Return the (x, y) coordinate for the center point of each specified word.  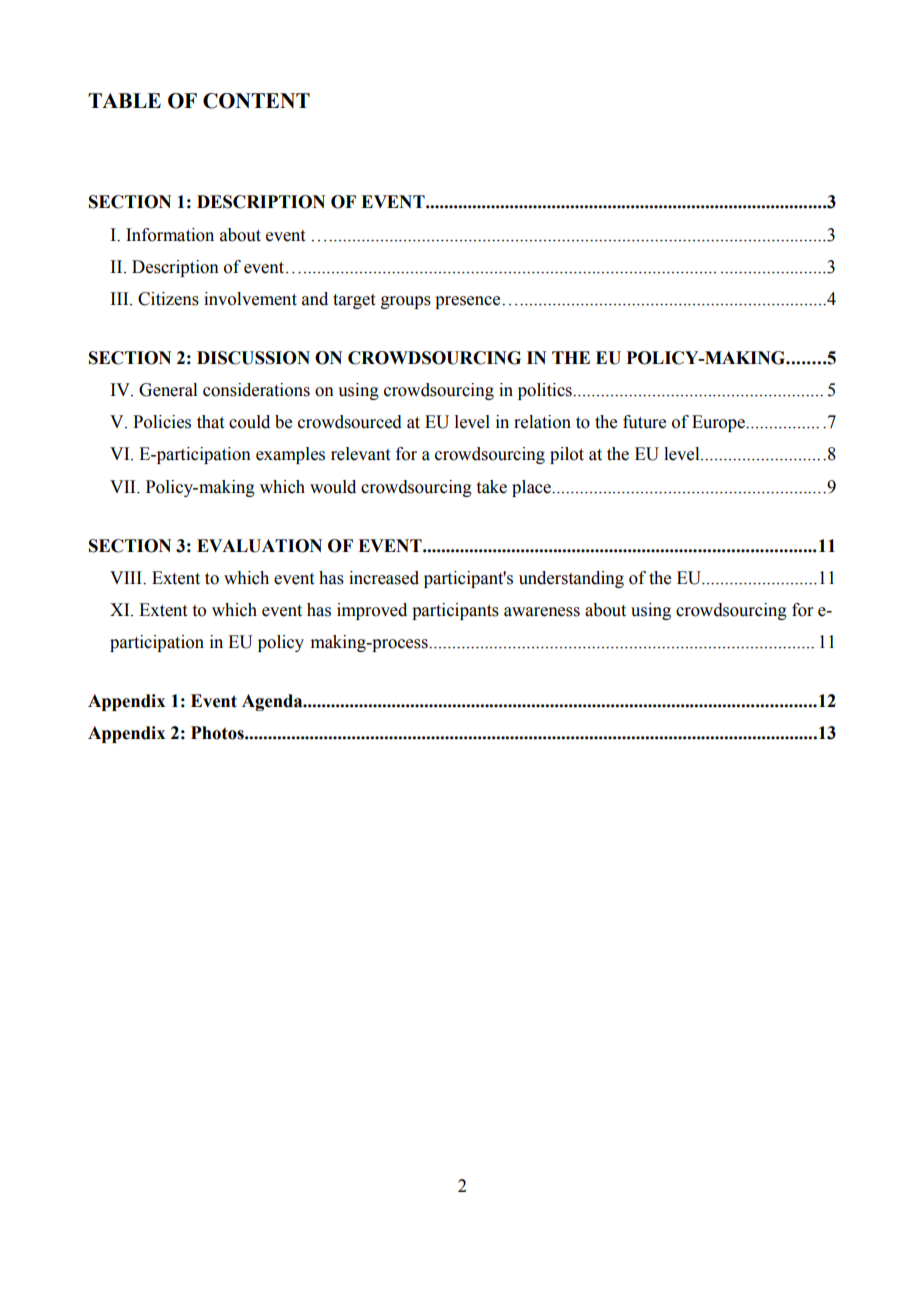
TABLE (124, 100)
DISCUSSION (253, 358)
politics (546, 391)
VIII (127, 577)
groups (406, 302)
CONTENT (256, 101)
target (354, 301)
